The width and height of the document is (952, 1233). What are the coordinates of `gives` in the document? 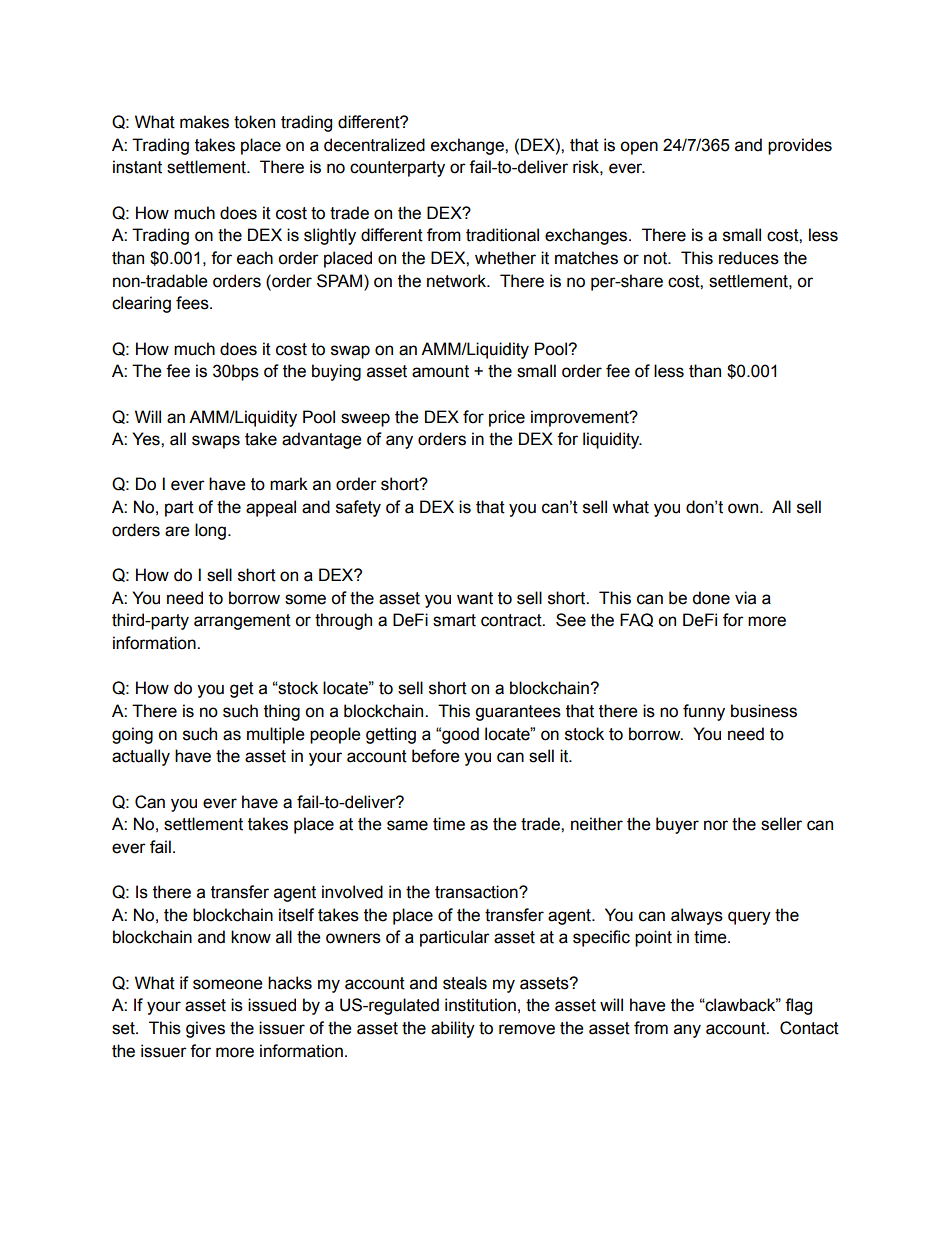 It's located at (205, 1029).
